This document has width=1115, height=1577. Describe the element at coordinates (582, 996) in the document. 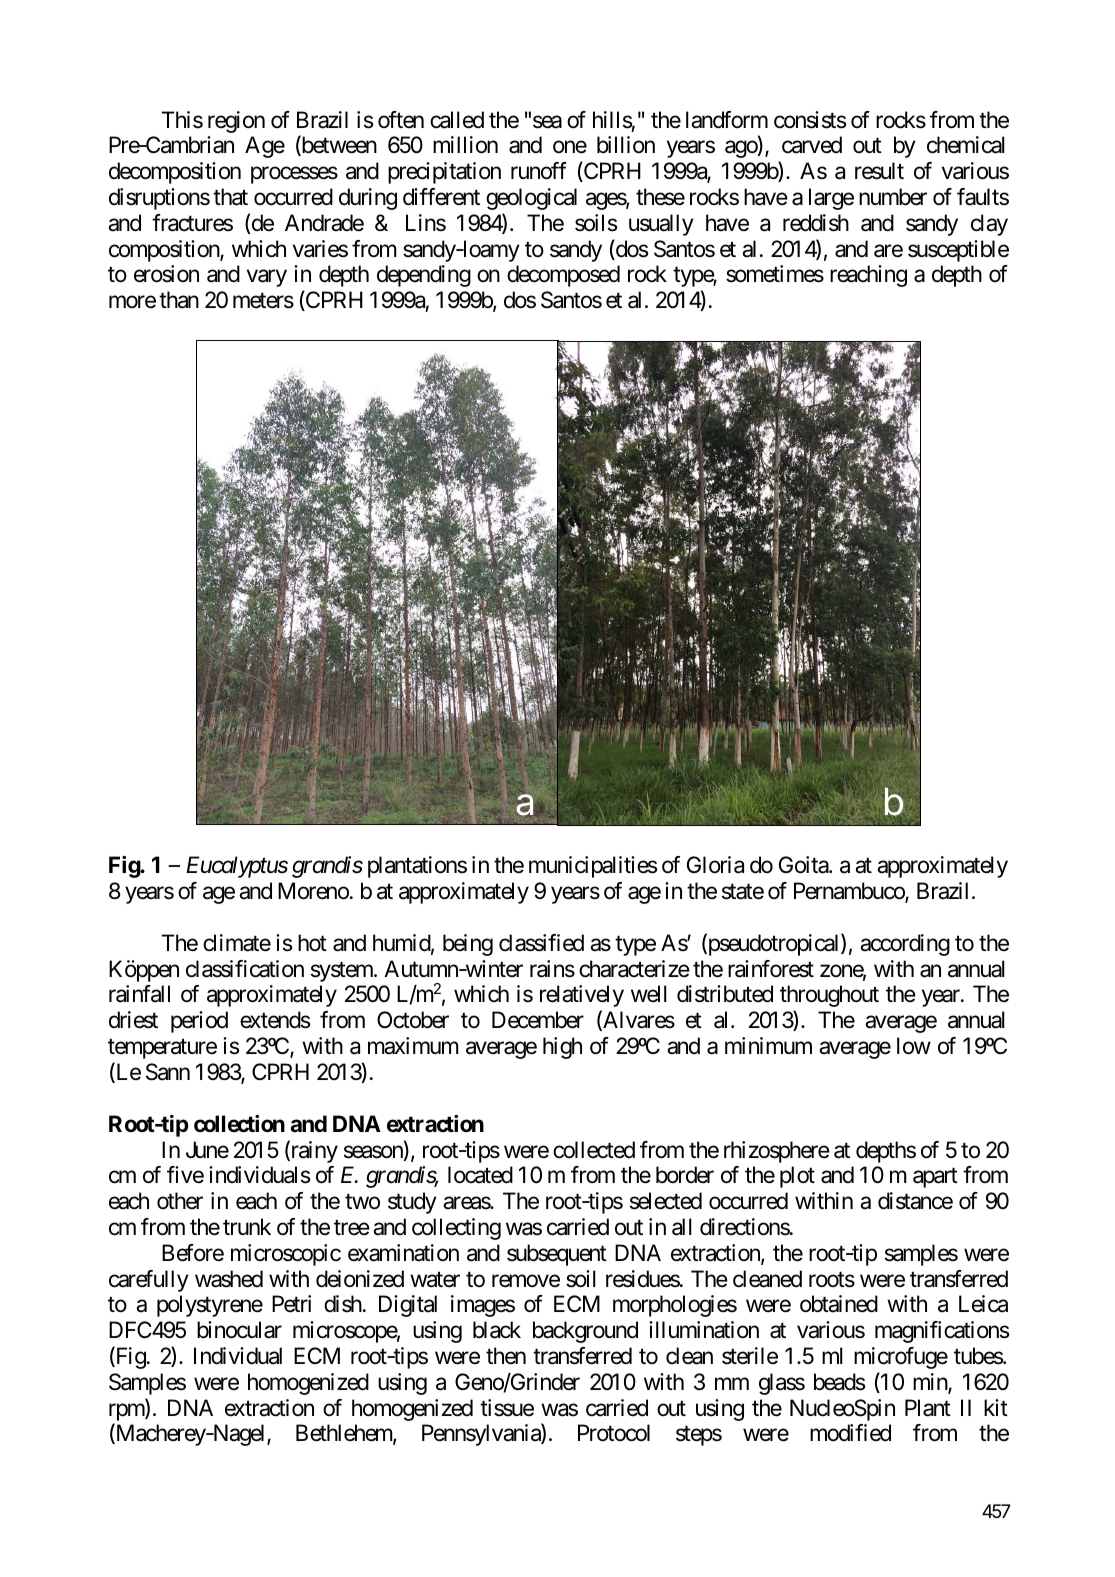

I see `relatively` at that location.
